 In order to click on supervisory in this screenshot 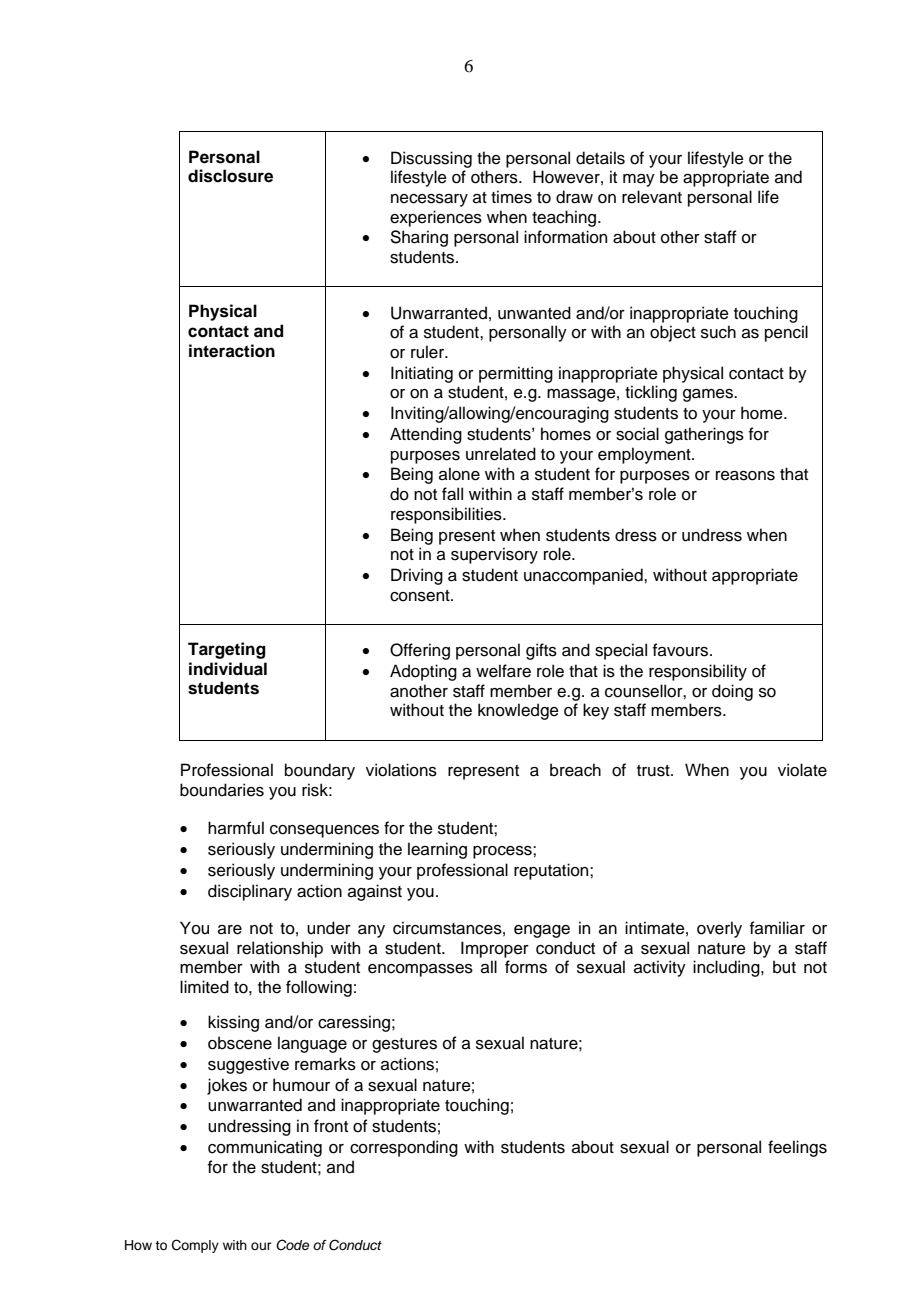, I will do `click(494, 555)`.
